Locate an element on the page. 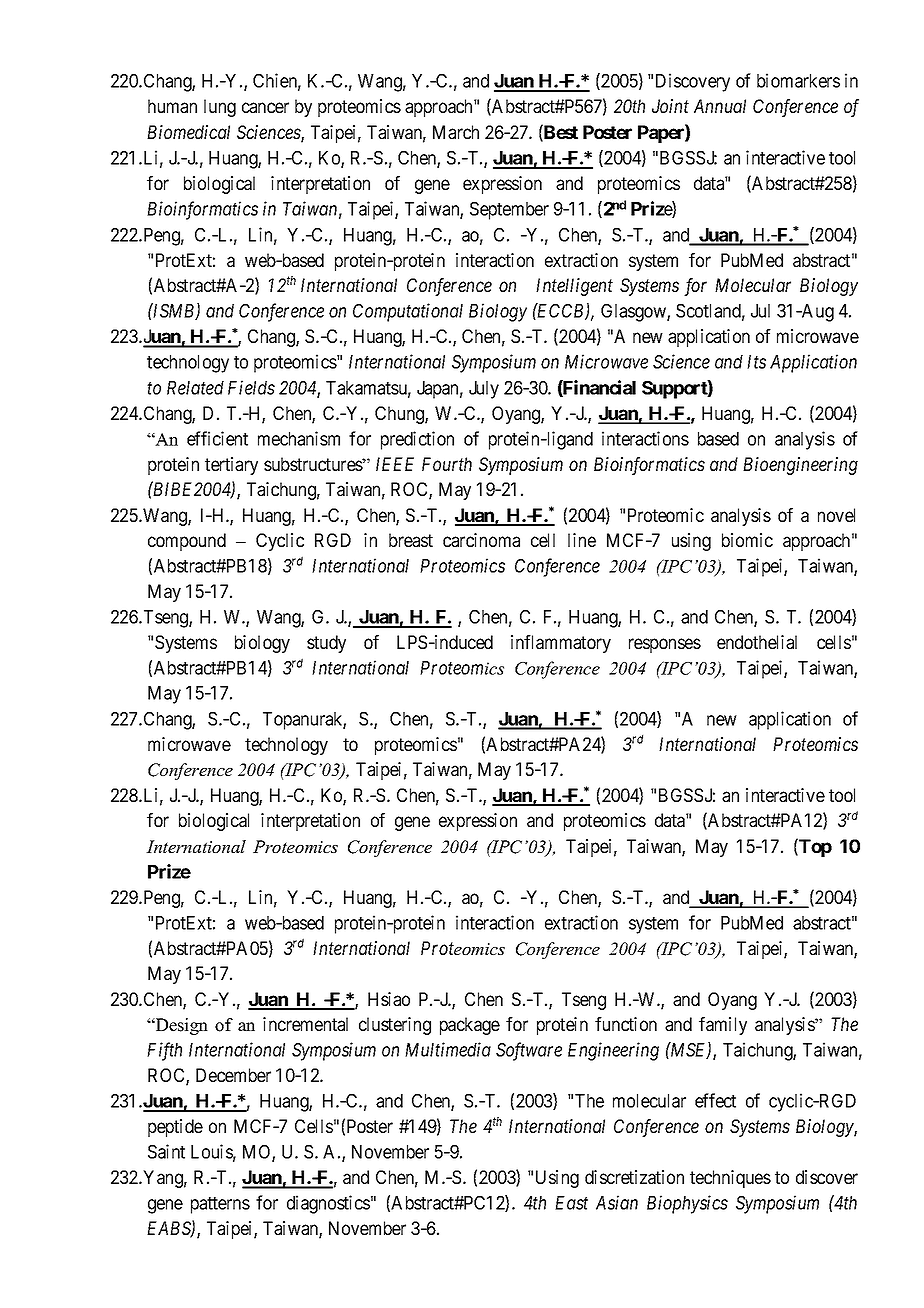  Annual is located at coordinates (720, 106).
